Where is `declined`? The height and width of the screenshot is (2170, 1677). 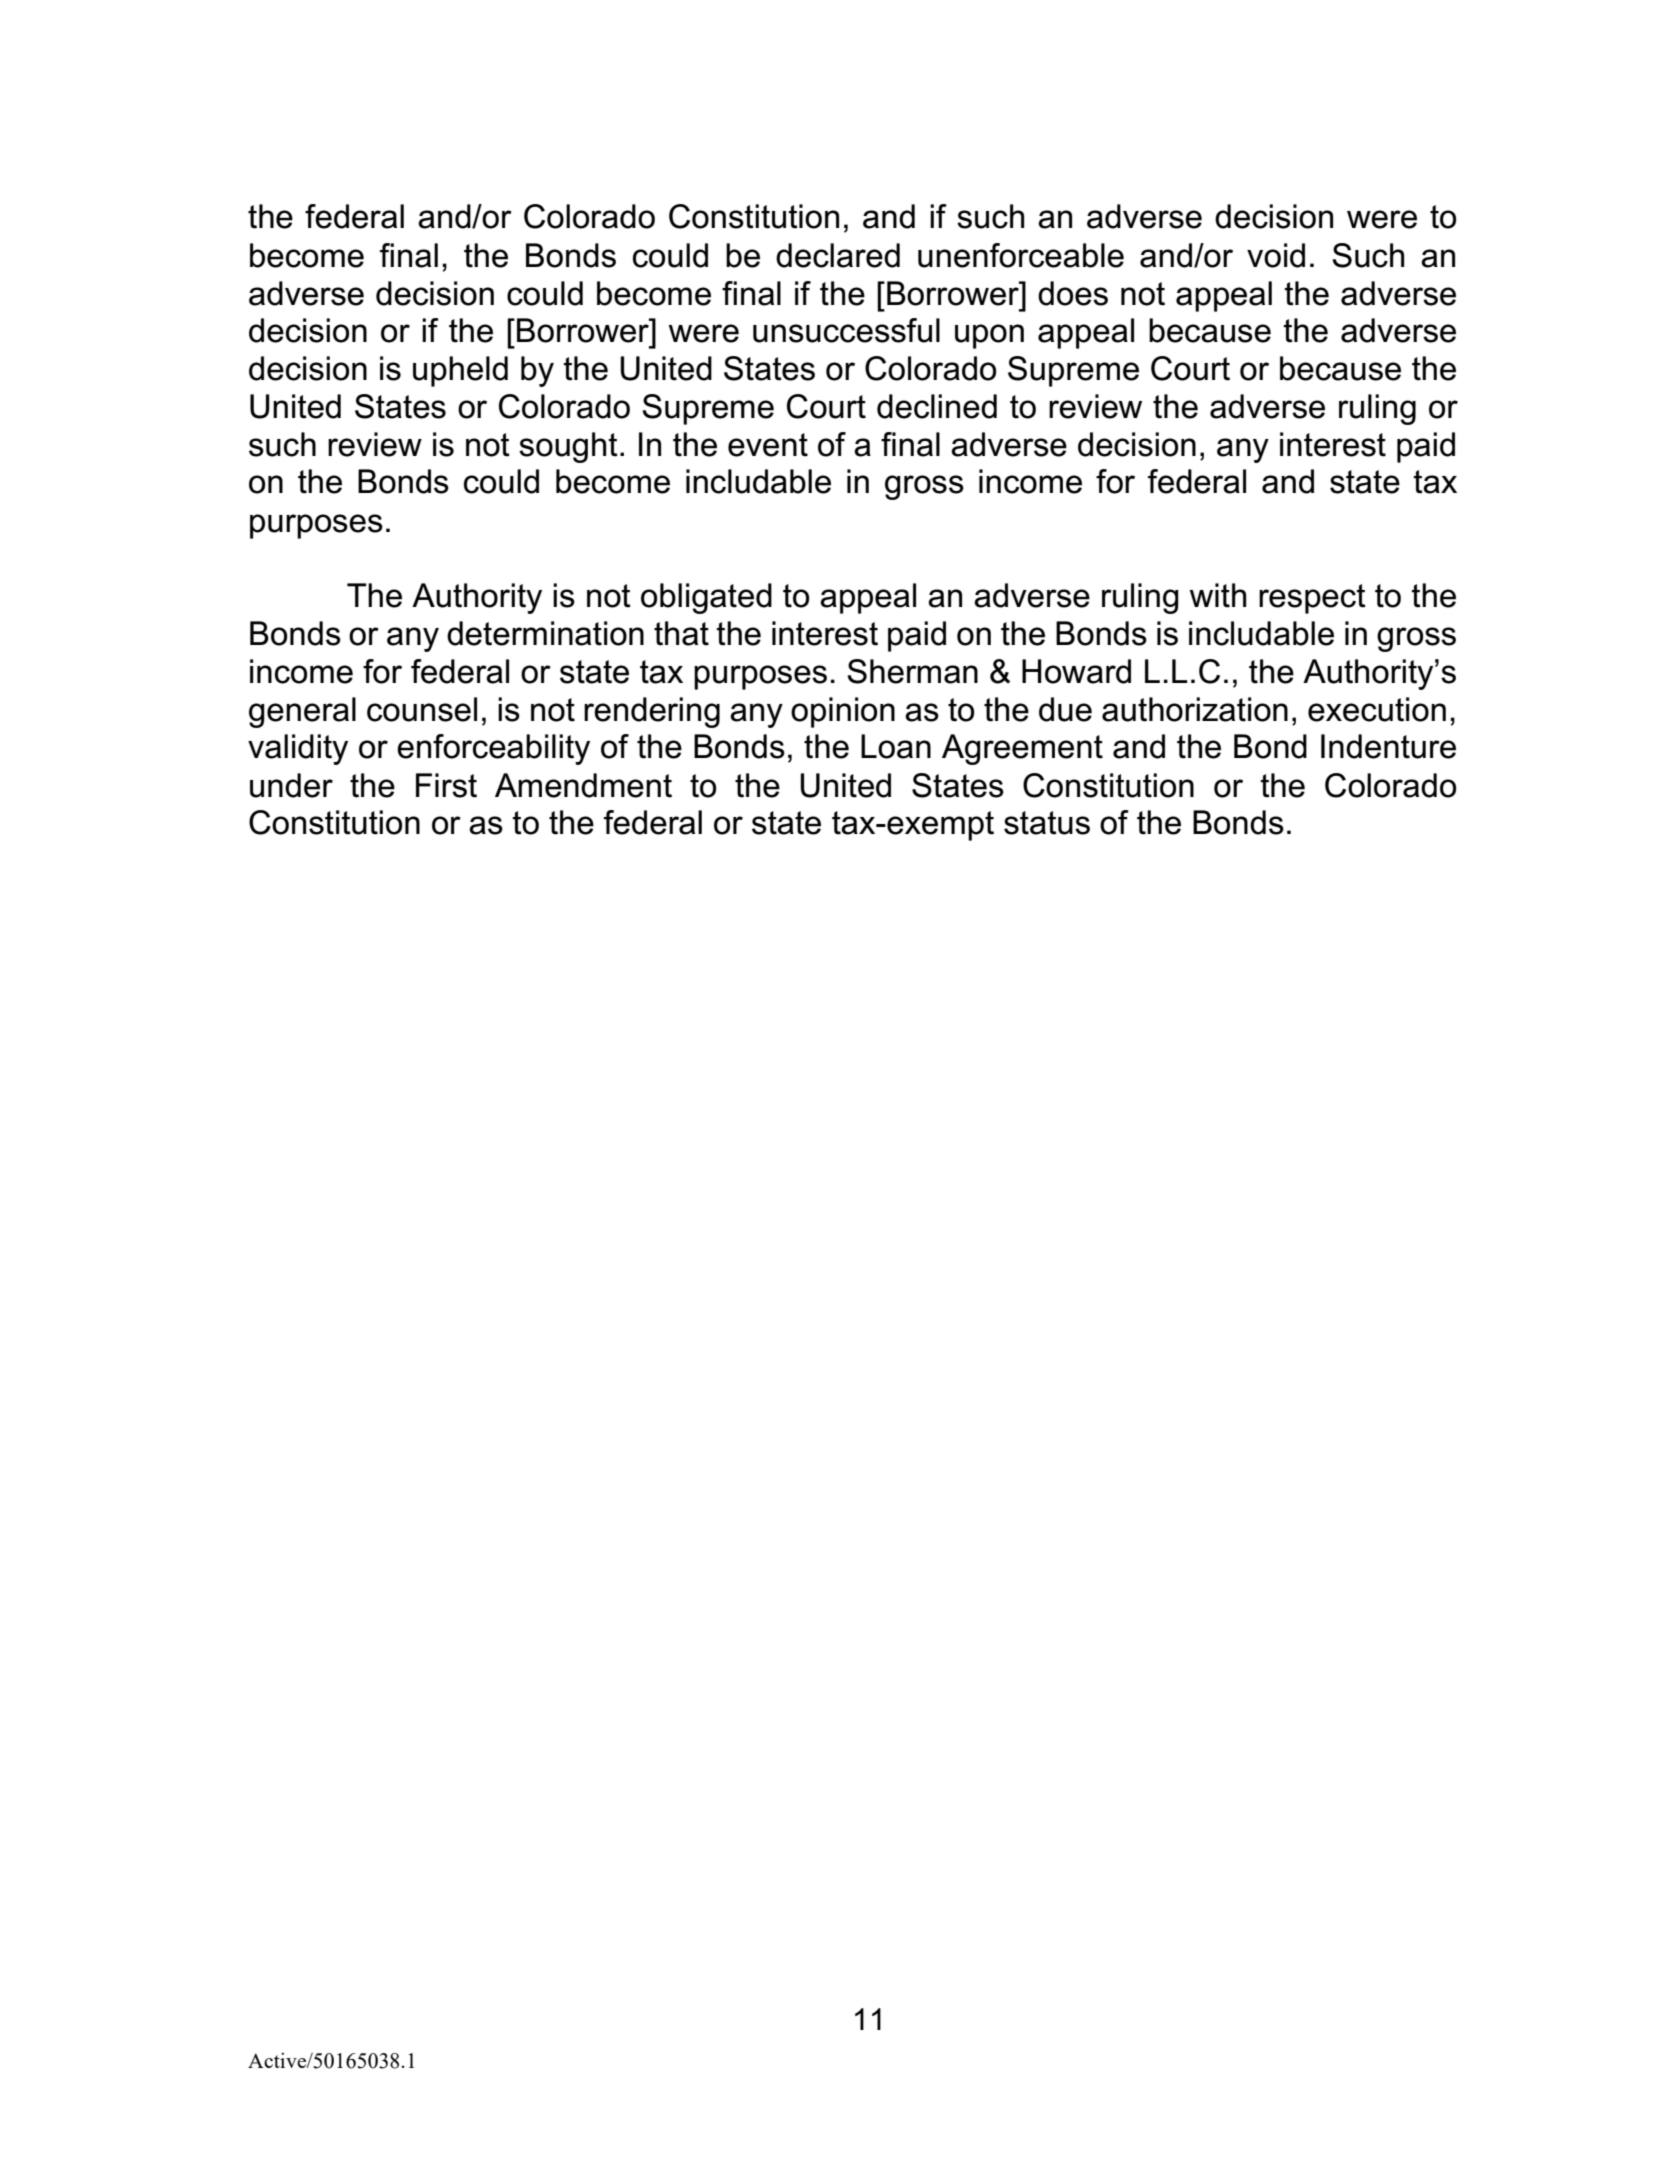 declined is located at coordinates (937, 406).
